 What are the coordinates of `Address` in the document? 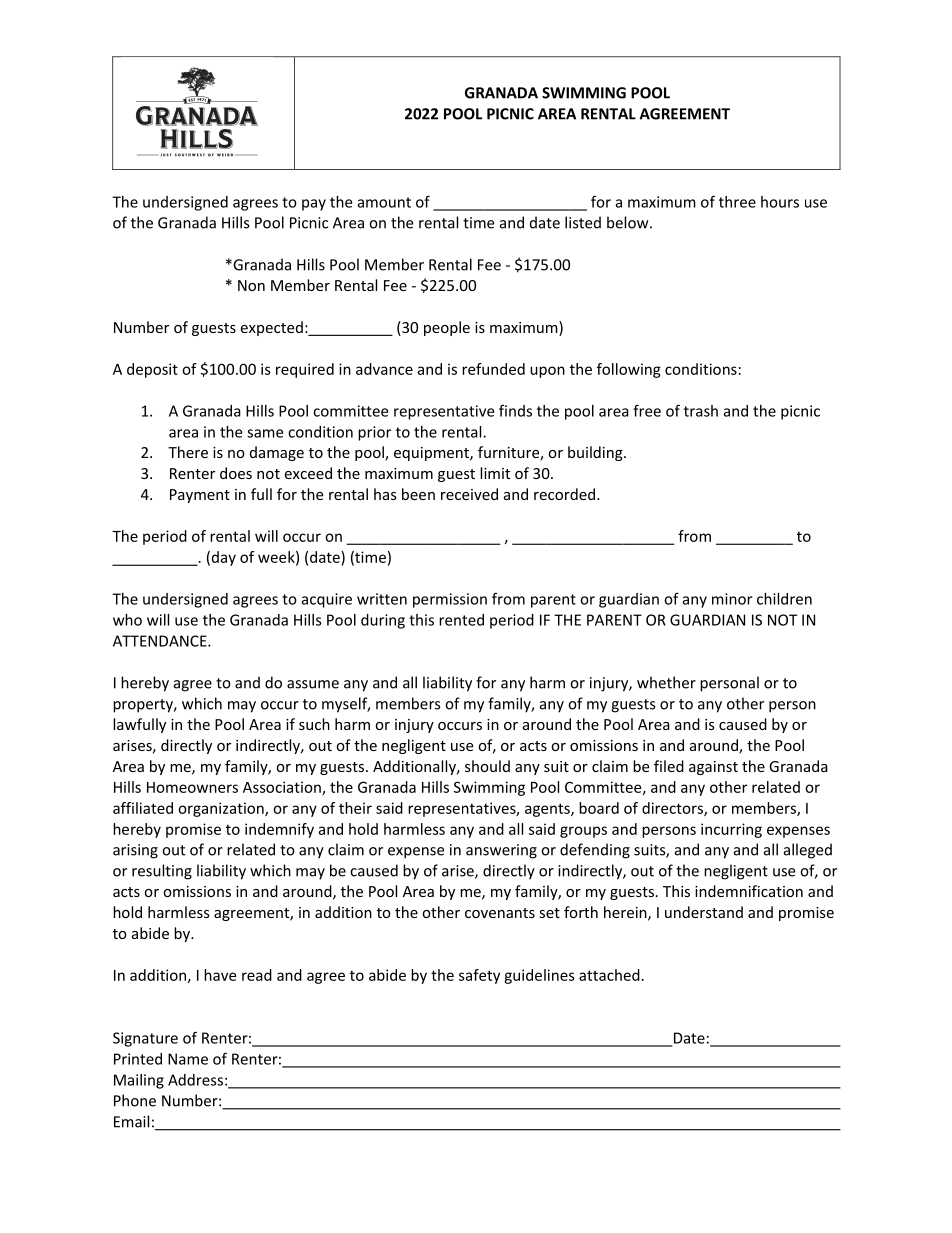 It's located at (195, 1080).
